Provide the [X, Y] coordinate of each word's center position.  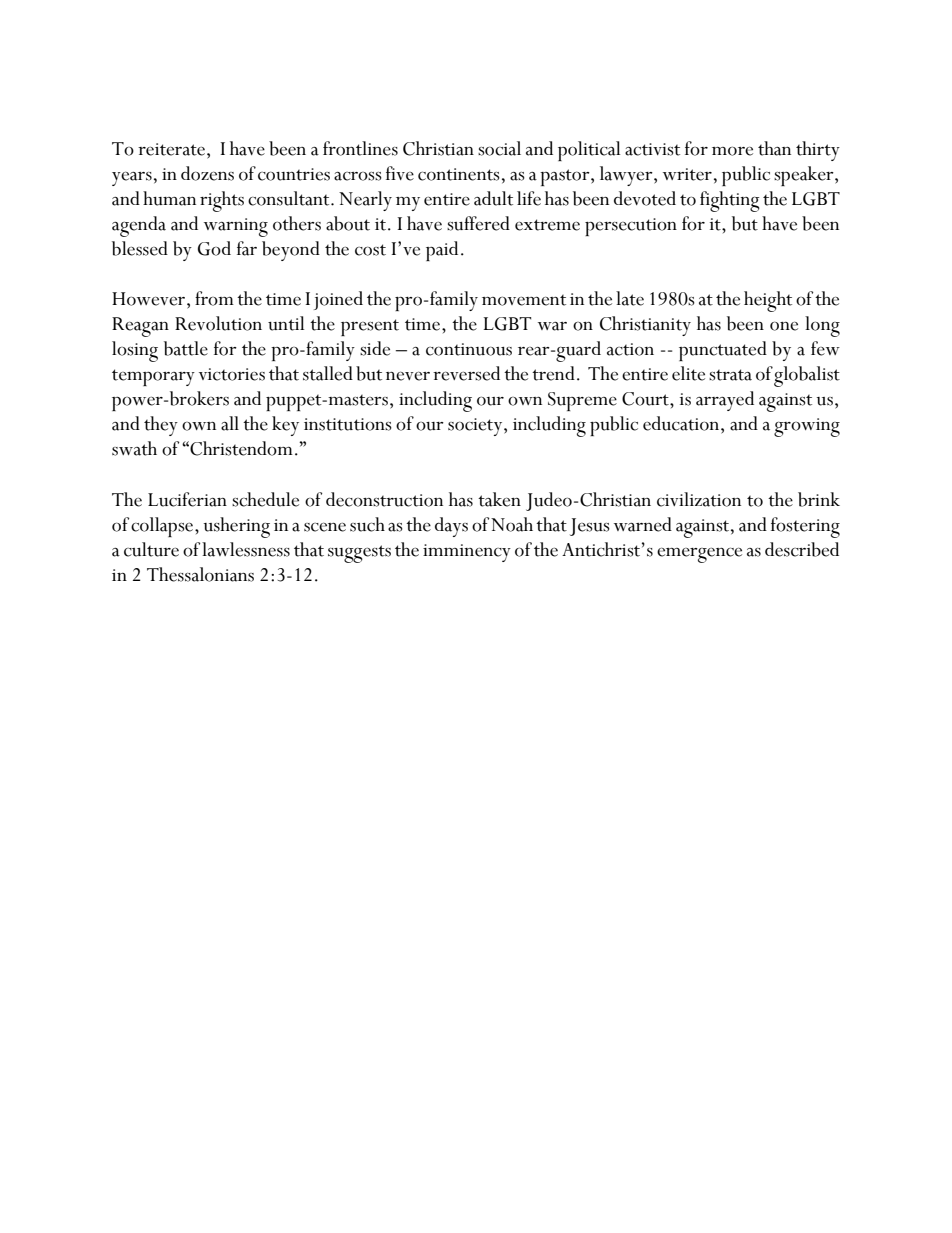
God [214, 248]
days [451, 527]
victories [232, 374]
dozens [207, 173]
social [499, 148]
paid [442, 251]
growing [807, 427]
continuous [469, 349]
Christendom [241, 448]
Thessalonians [200, 574]
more [732, 151]
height [768, 301]
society [476, 427]
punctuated [723, 351]
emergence [699, 555]
